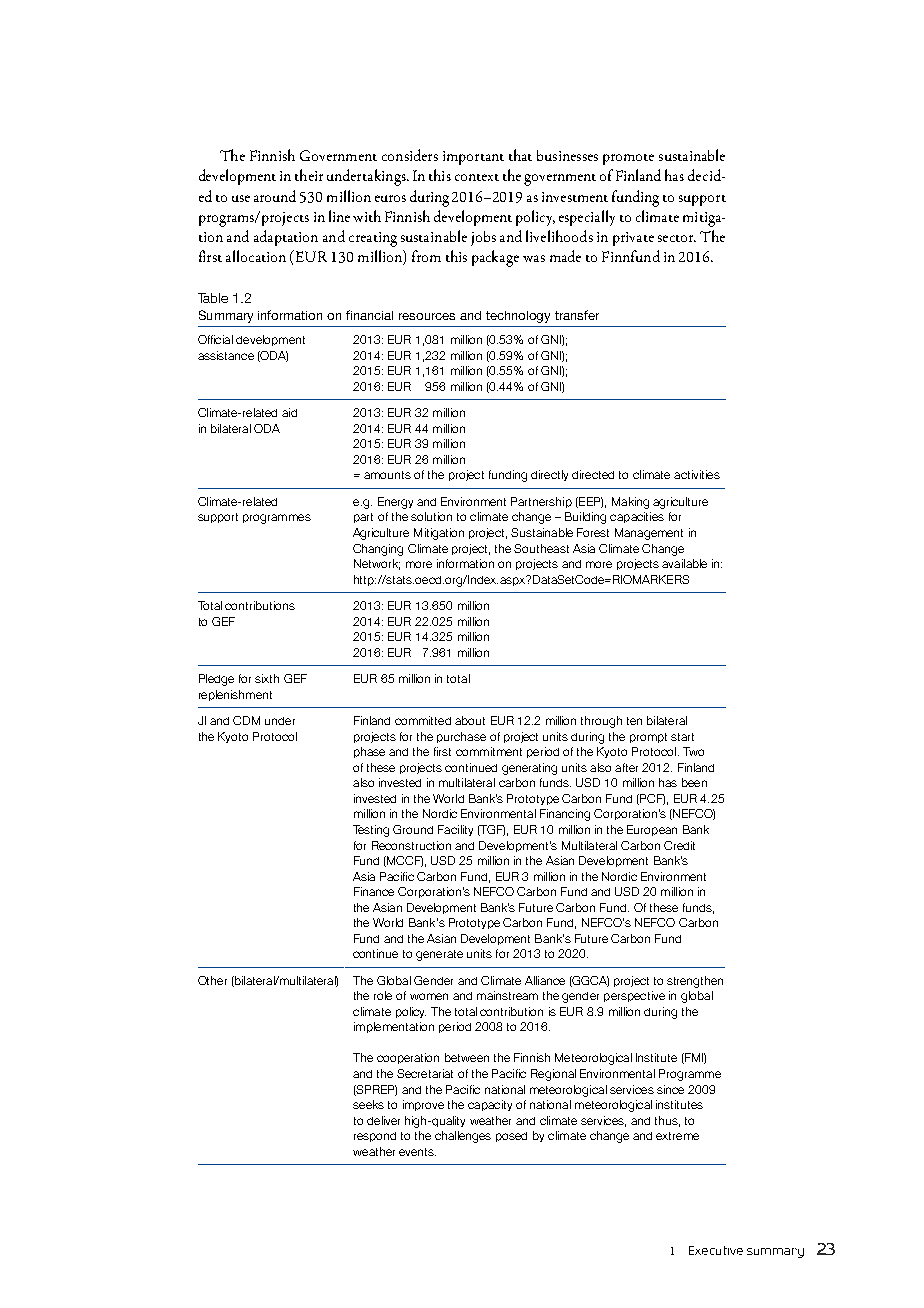 The image size is (924, 1308). I want to click on challenges, so click(463, 1137).
